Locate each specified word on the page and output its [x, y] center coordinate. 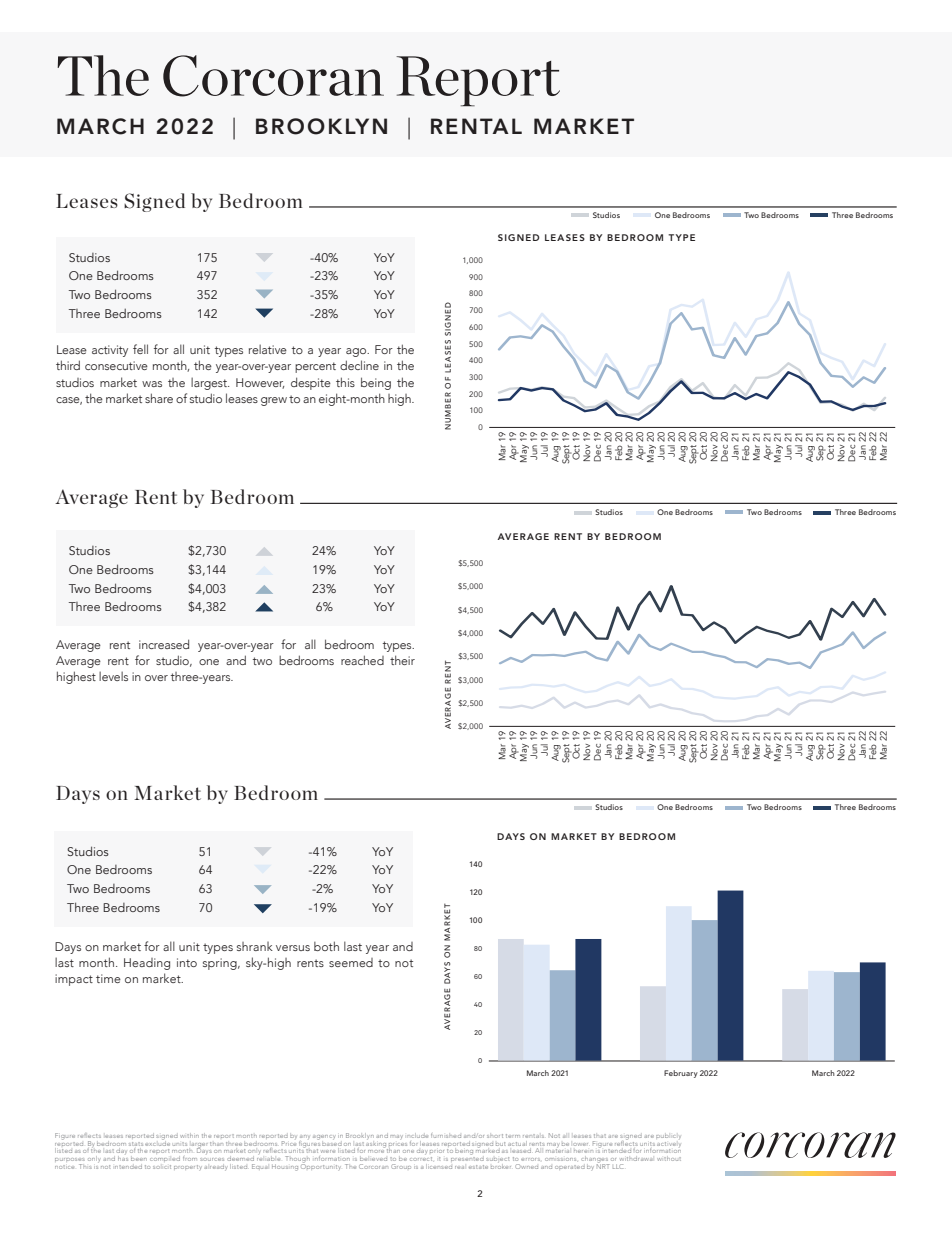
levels [113, 676]
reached [362, 660]
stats [136, 1144]
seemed [351, 962]
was [152, 384]
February [681, 1074]
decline [359, 365]
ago [357, 352]
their [402, 660]
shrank [255, 946]
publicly [668, 1136]
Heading [147, 964]
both [326, 946]
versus [293, 948]
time [108, 978]
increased [164, 644]
